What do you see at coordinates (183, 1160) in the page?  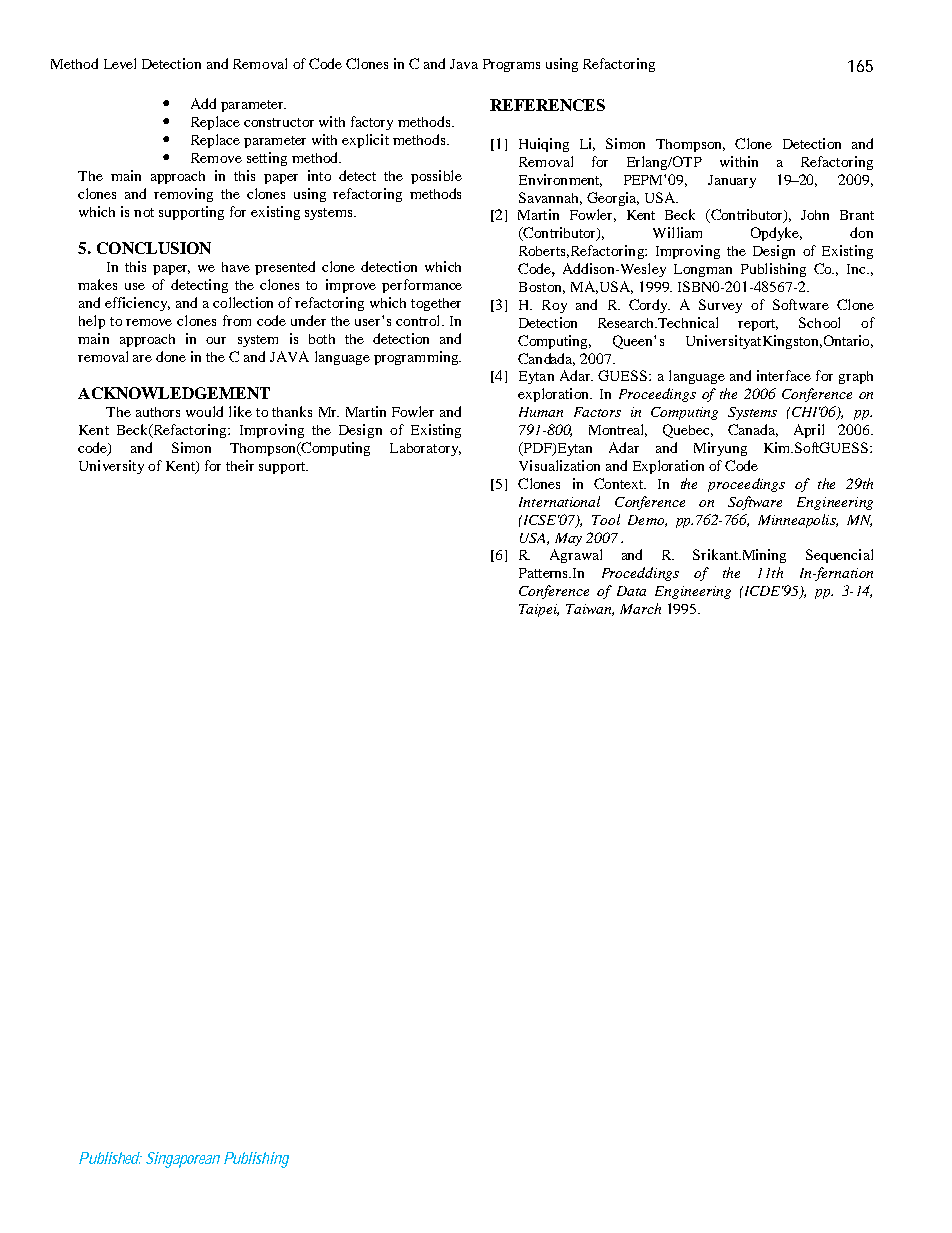 I see `Singaporean` at bounding box center [183, 1160].
